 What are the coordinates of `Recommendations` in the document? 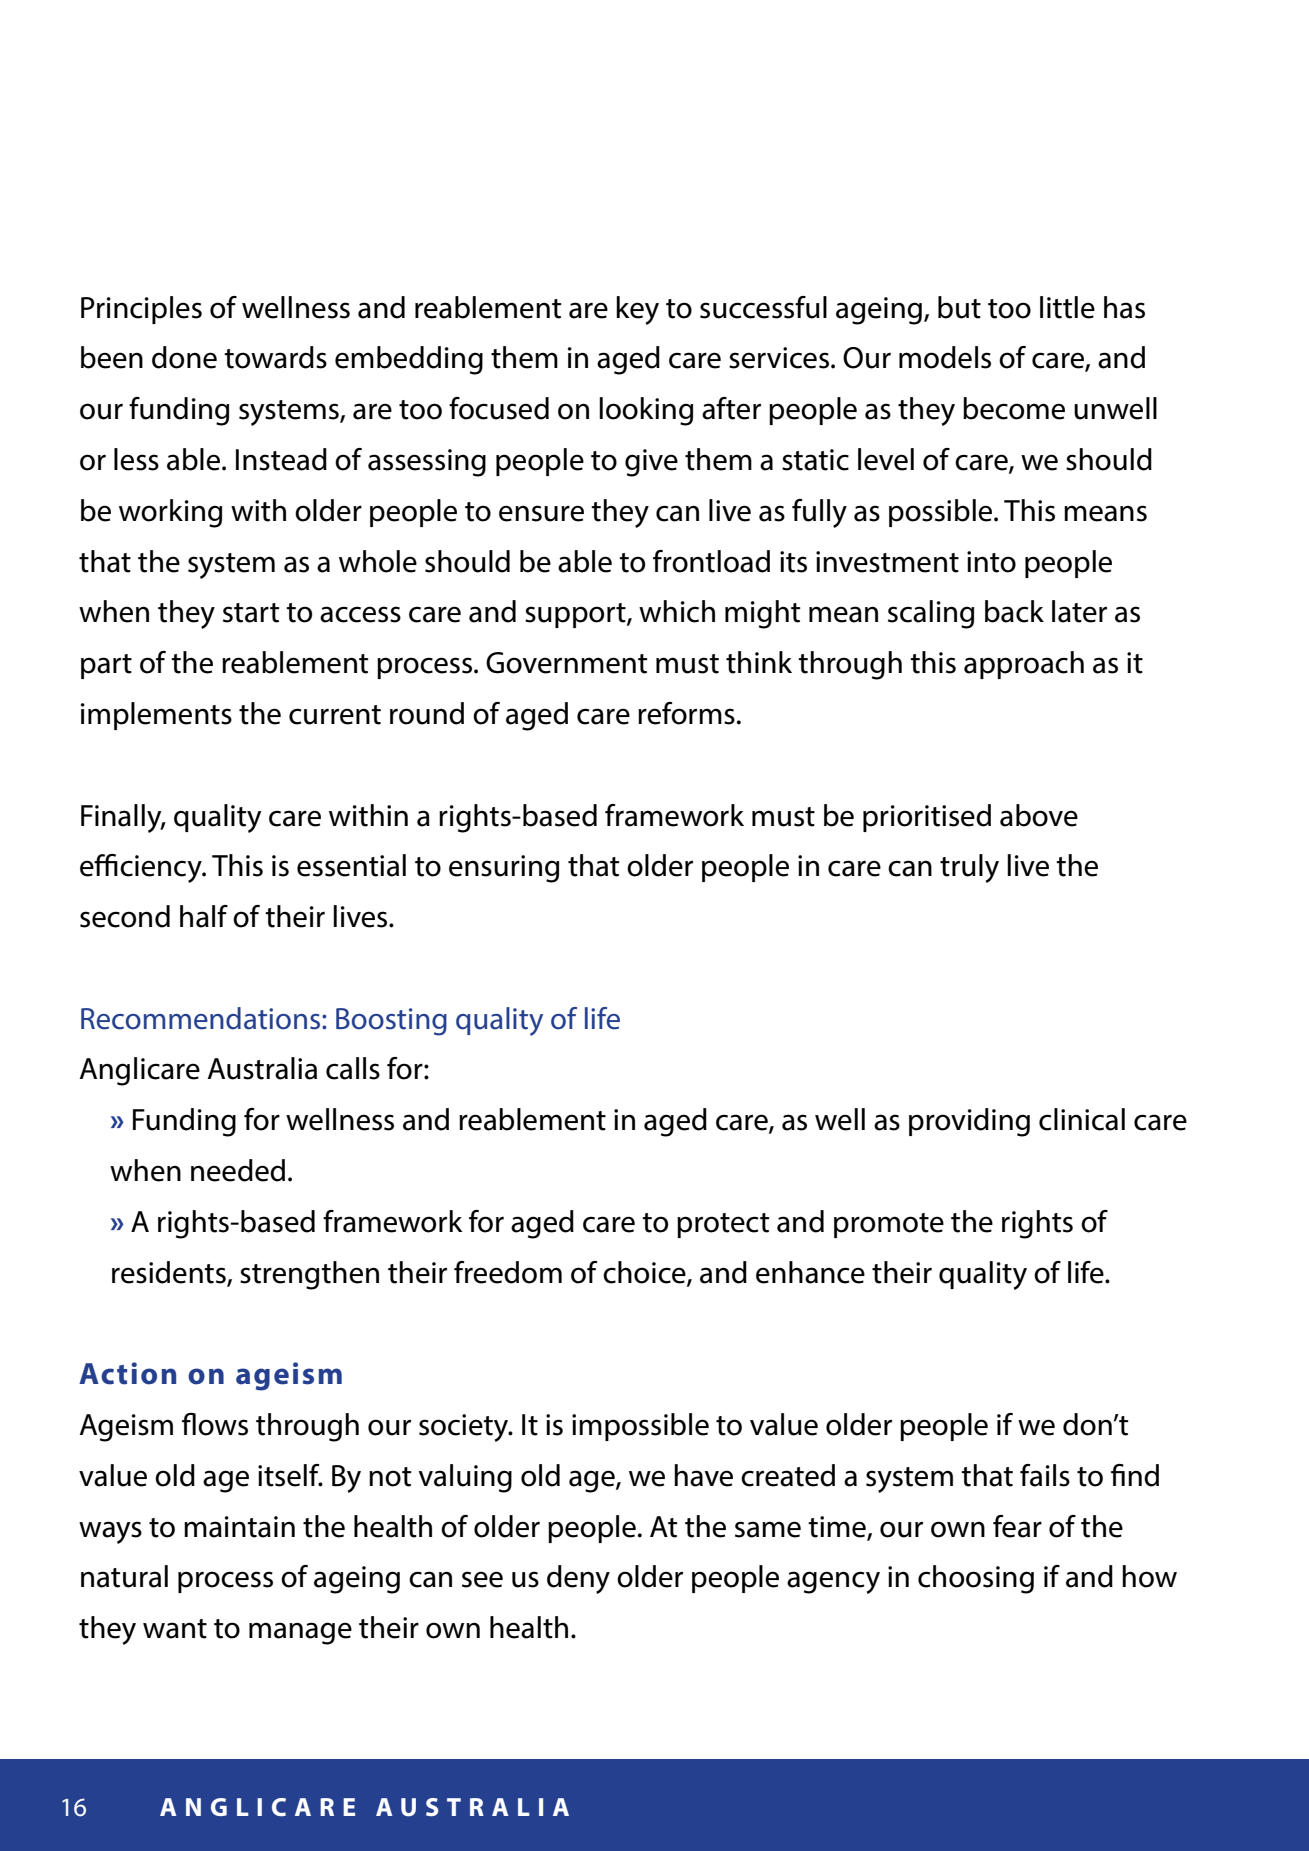 It's located at (202, 1018).
